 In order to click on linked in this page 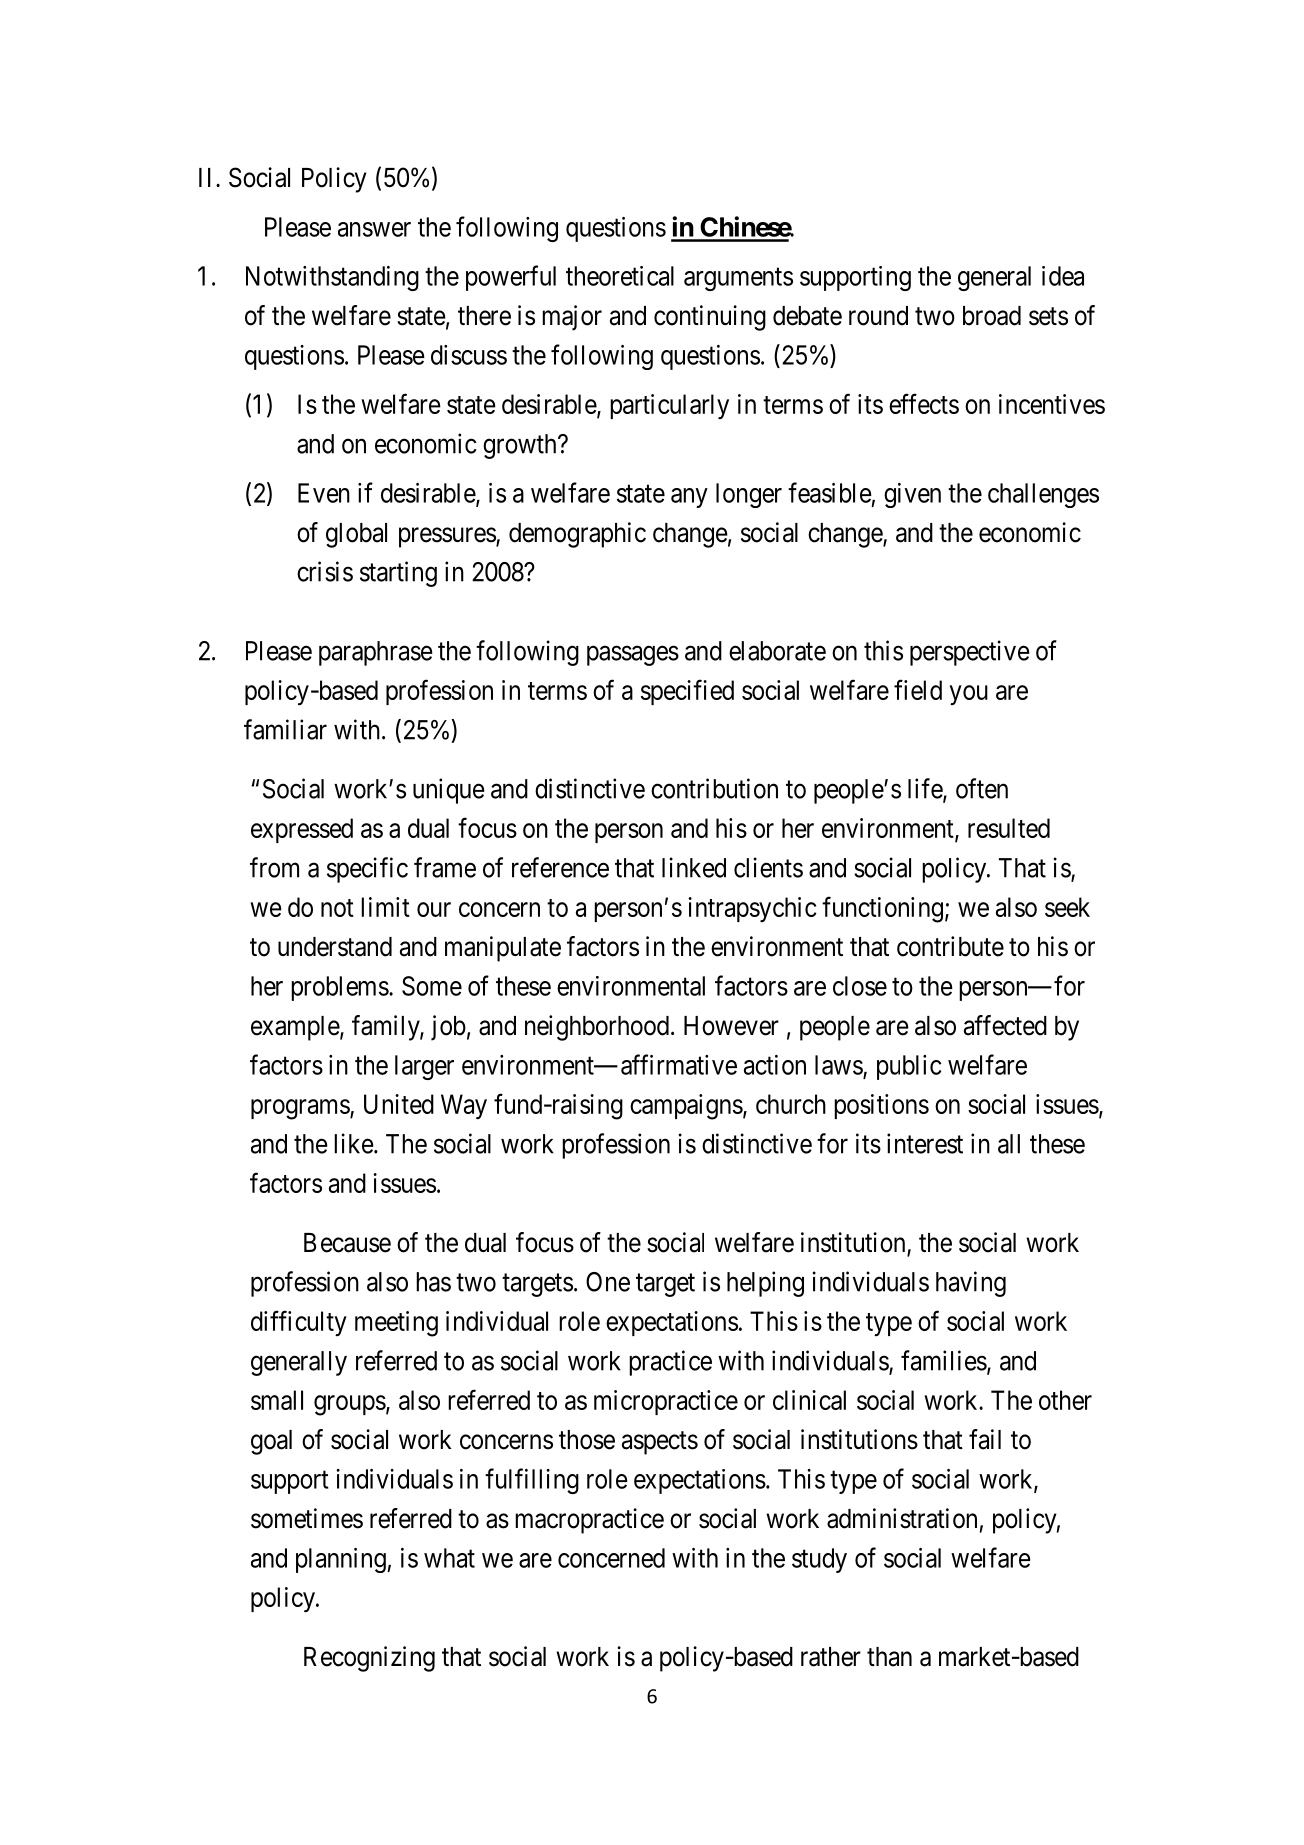, I will do `click(694, 867)`.
